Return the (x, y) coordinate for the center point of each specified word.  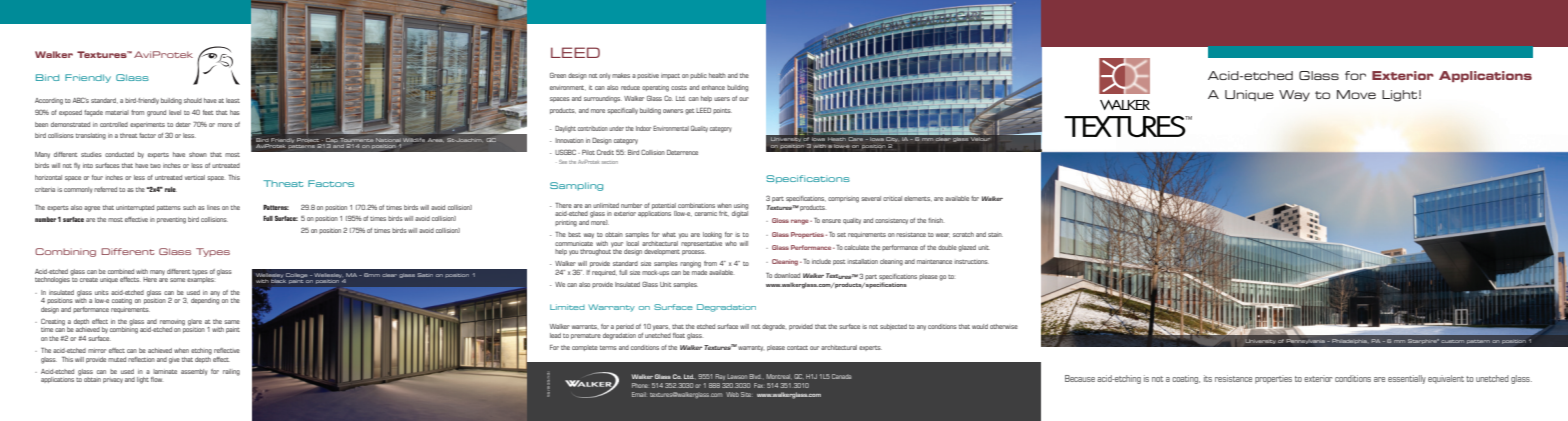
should (193, 100)
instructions (971, 262)
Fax (759, 385)
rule (171, 189)
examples (200, 279)
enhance (713, 87)
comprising (843, 200)
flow (156, 379)
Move (1356, 94)
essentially (1407, 379)
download (787, 275)
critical (892, 198)
